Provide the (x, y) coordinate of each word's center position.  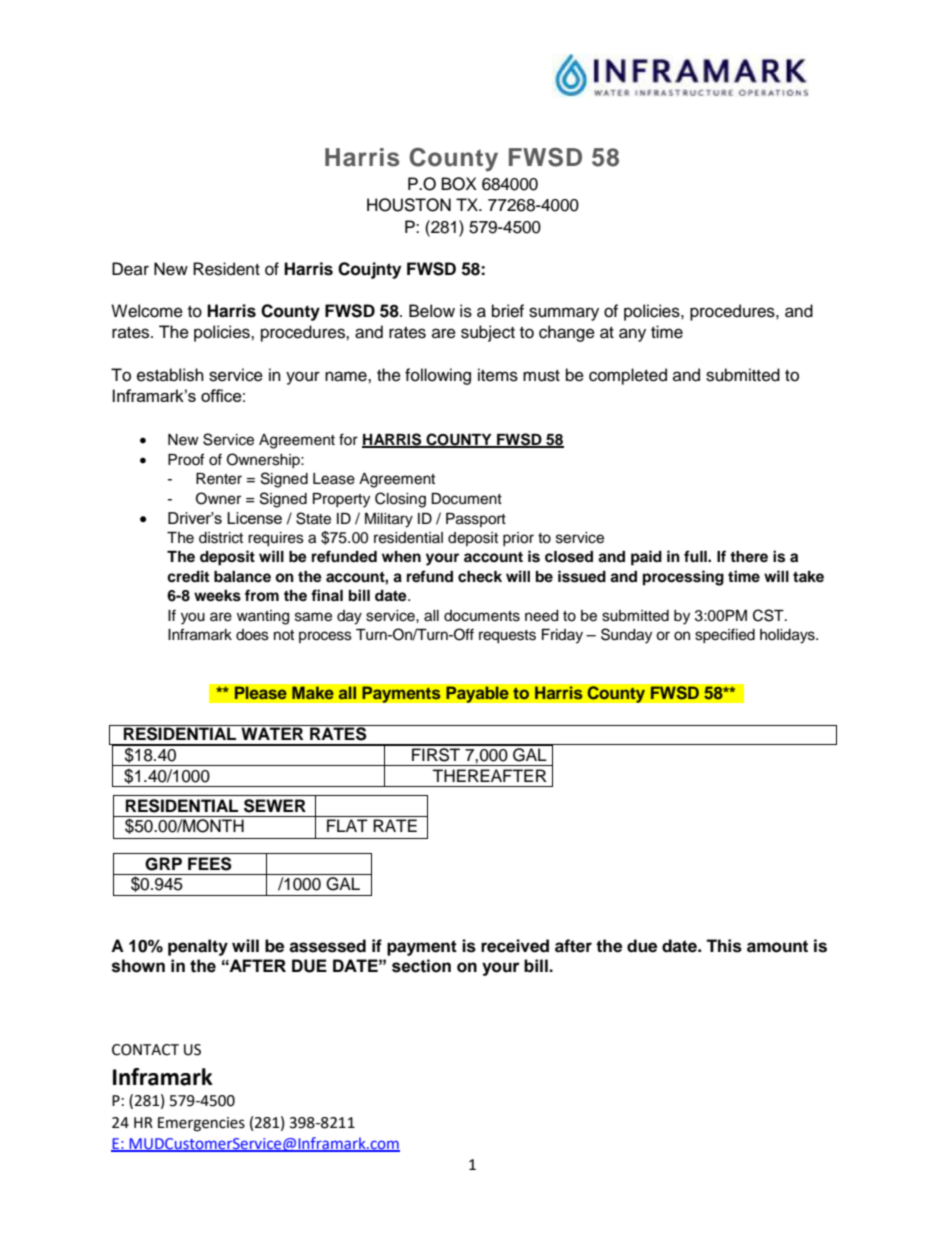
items (498, 375)
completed (628, 376)
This (724, 946)
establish (170, 375)
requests (507, 637)
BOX (459, 184)
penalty (198, 947)
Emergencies (201, 1124)
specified (725, 635)
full (696, 556)
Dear (130, 269)
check (480, 577)
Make (313, 693)
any (632, 335)
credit (188, 576)
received (515, 946)
